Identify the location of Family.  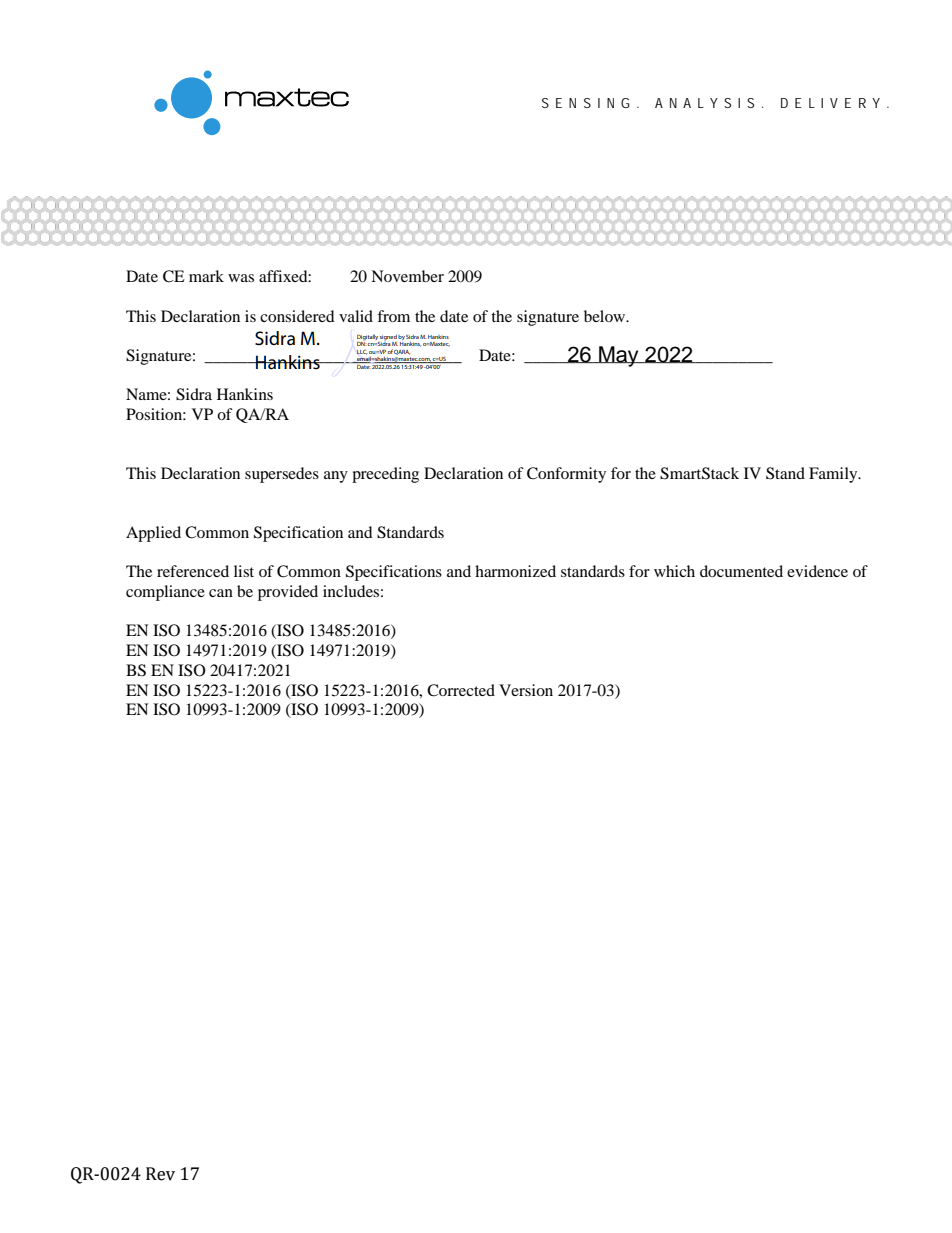
(834, 475).
